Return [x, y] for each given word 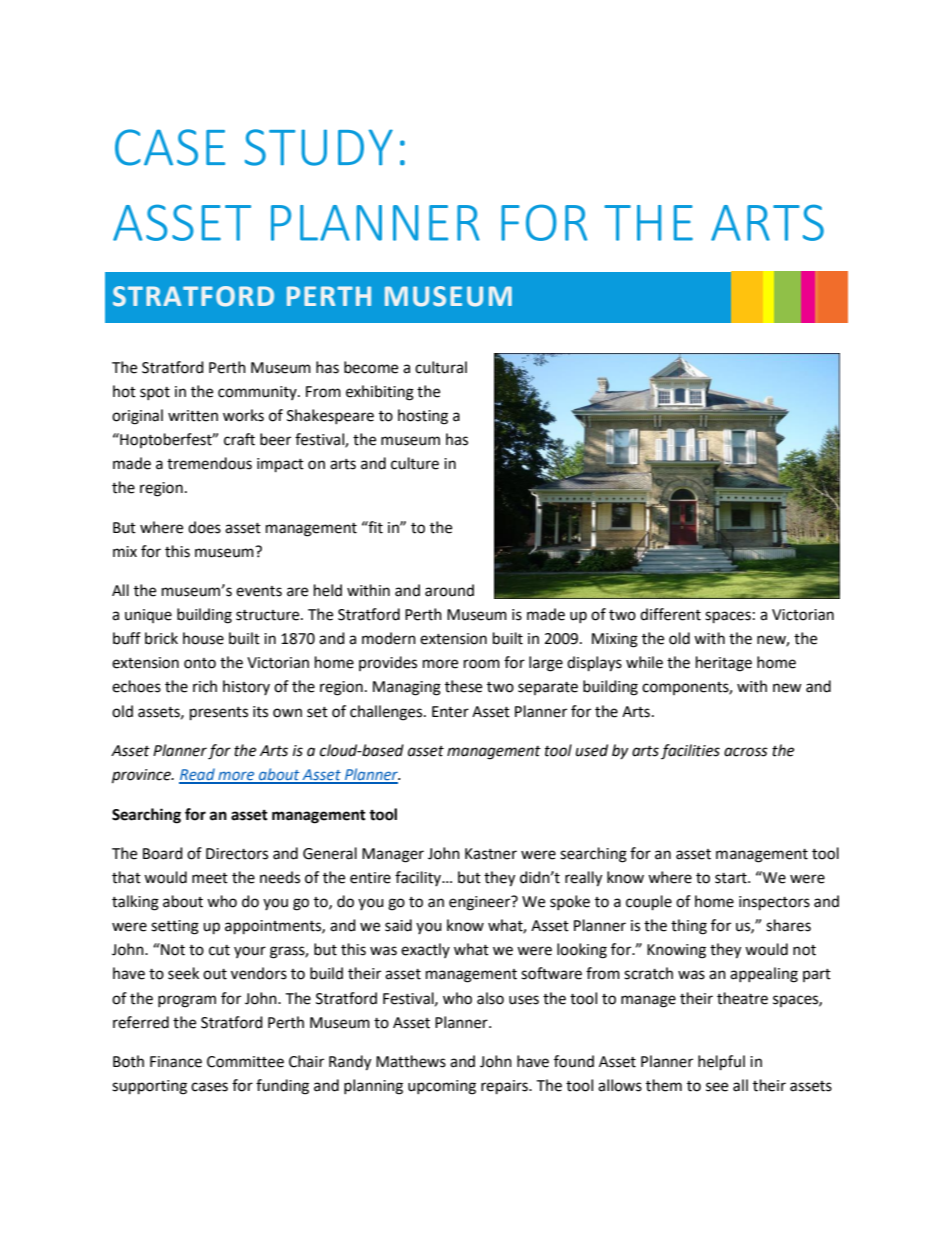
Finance [176, 1062]
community [258, 393]
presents [219, 714]
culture [415, 463]
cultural [441, 367]
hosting [423, 417]
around [449, 590]
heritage [724, 664]
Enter [450, 712]
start [732, 878]
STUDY [319, 147]
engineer [481, 903]
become [371, 367]
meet [210, 878]
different [670, 614]
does [204, 527]
